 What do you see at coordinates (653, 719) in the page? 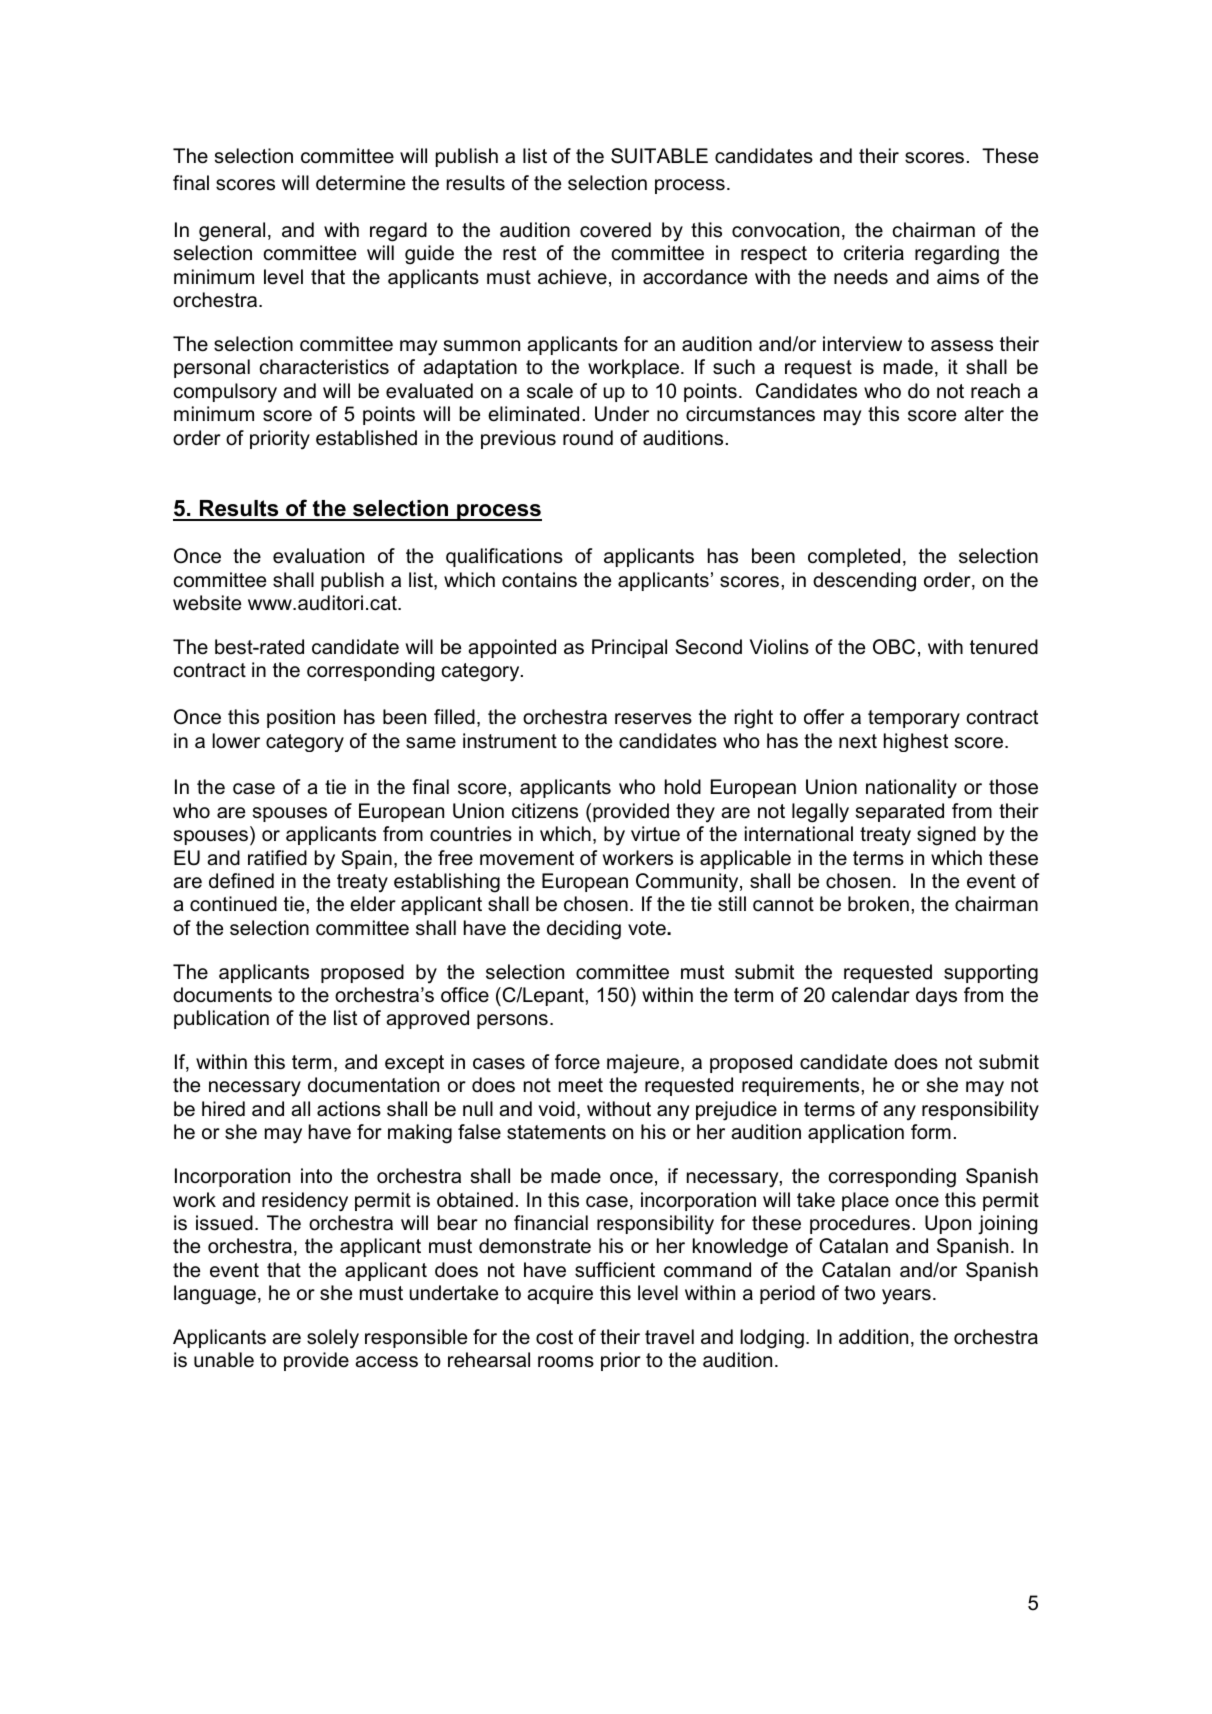
I see `reserves` at bounding box center [653, 719].
